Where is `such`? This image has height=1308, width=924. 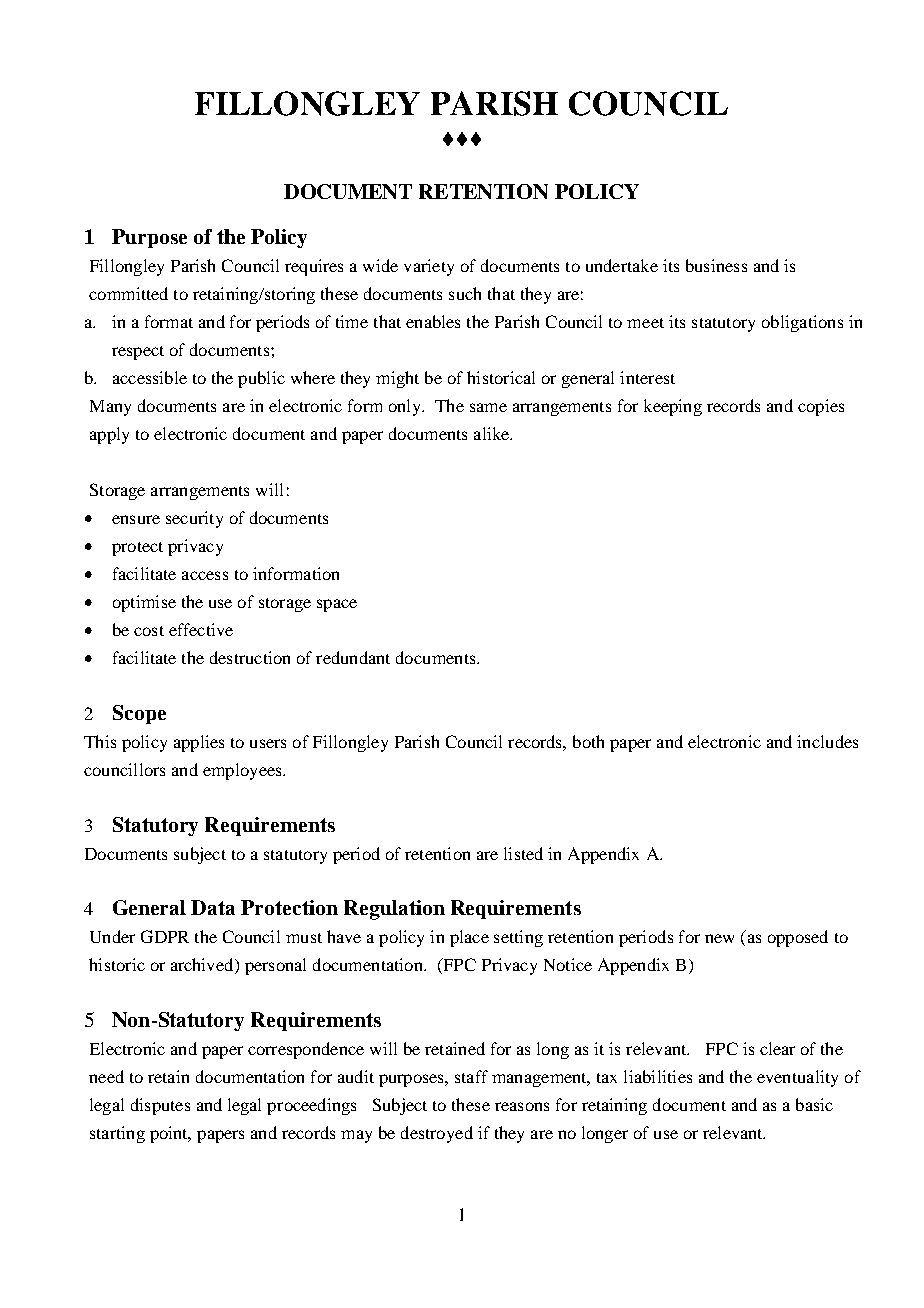
such is located at coordinates (465, 293).
